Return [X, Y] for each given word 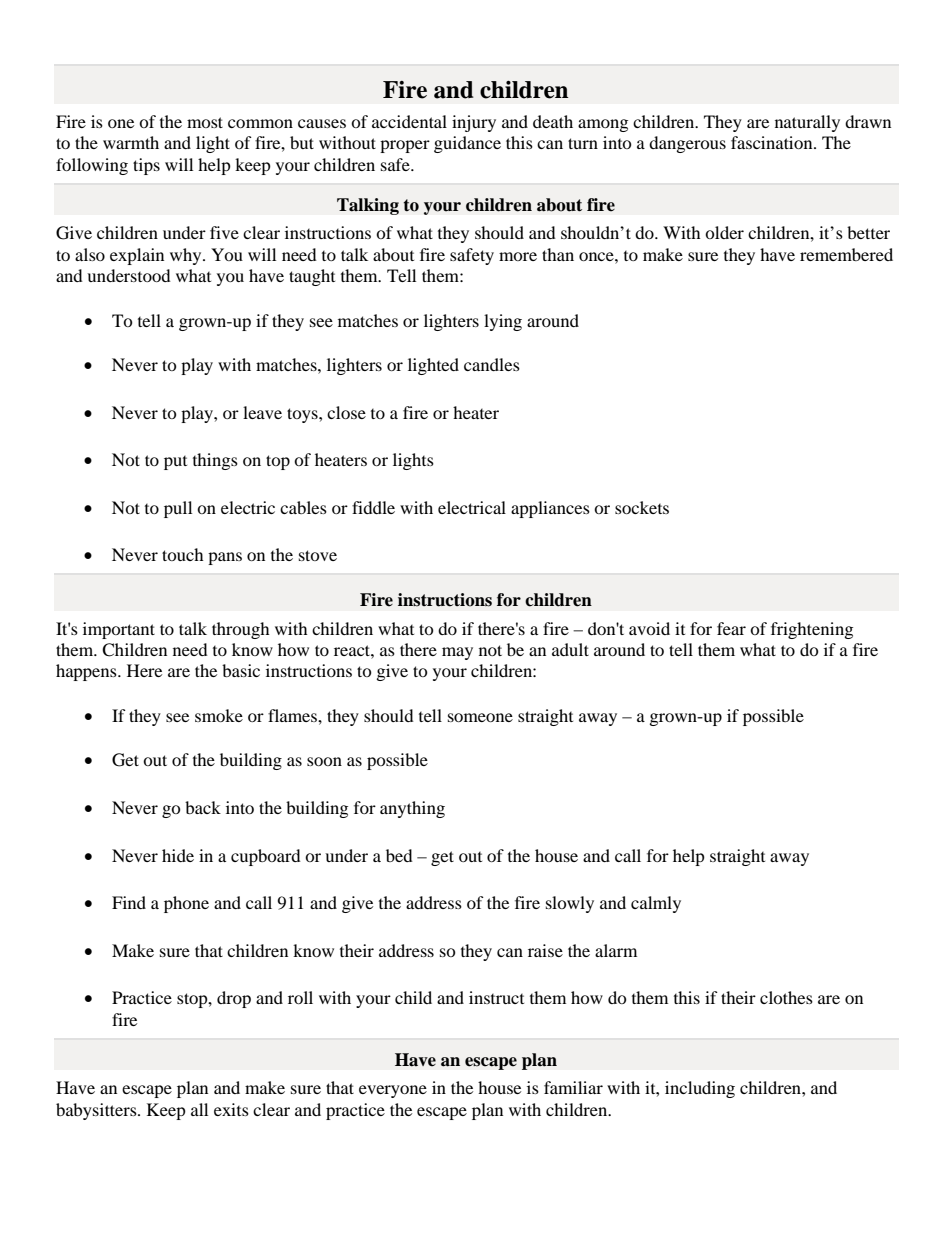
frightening [812, 630]
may [457, 653]
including [700, 1089]
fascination [773, 142]
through [241, 630]
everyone [393, 1091]
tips [146, 166]
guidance [467, 144]
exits [231, 1109]
